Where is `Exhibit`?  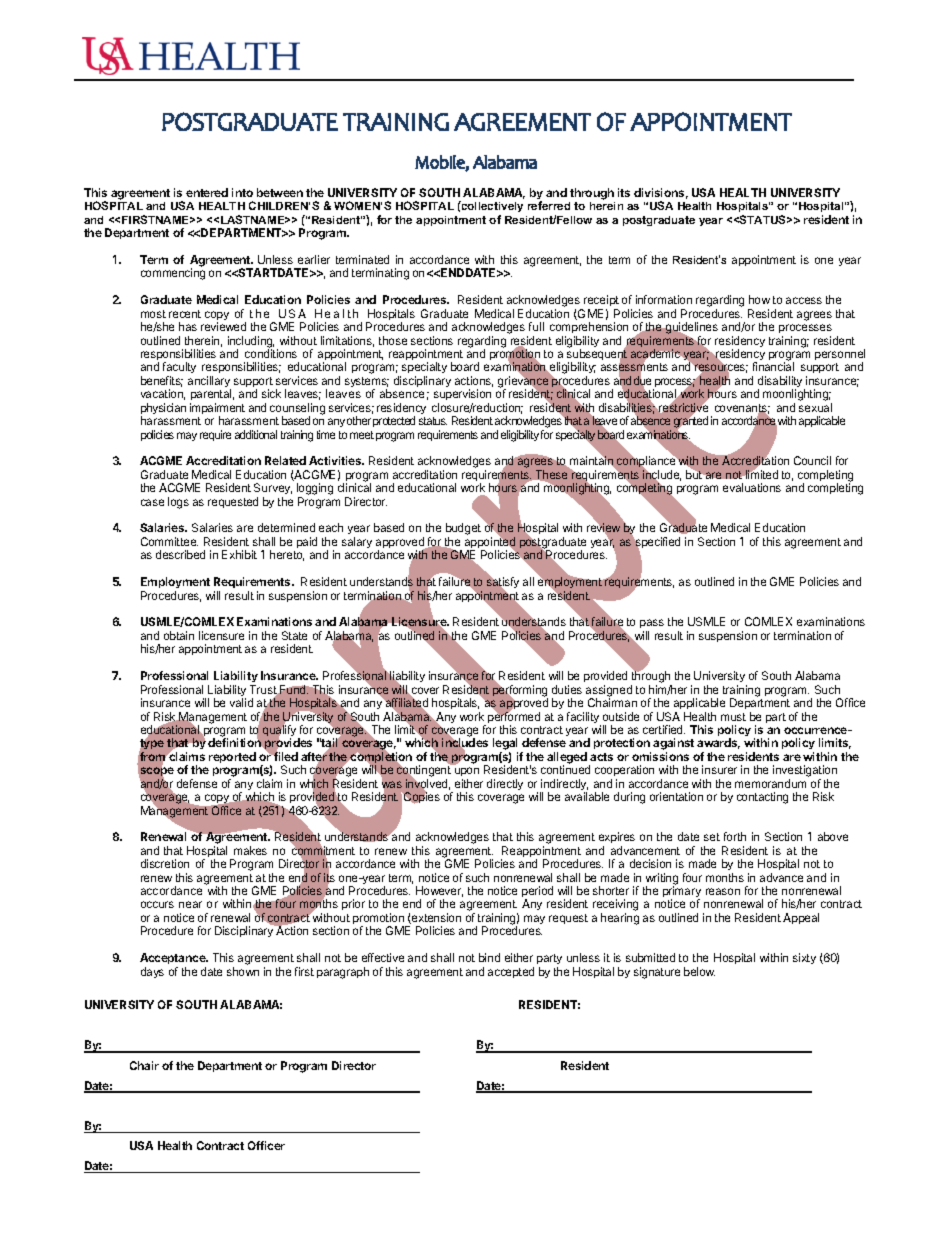
Exhibit is located at coordinates (239, 554).
